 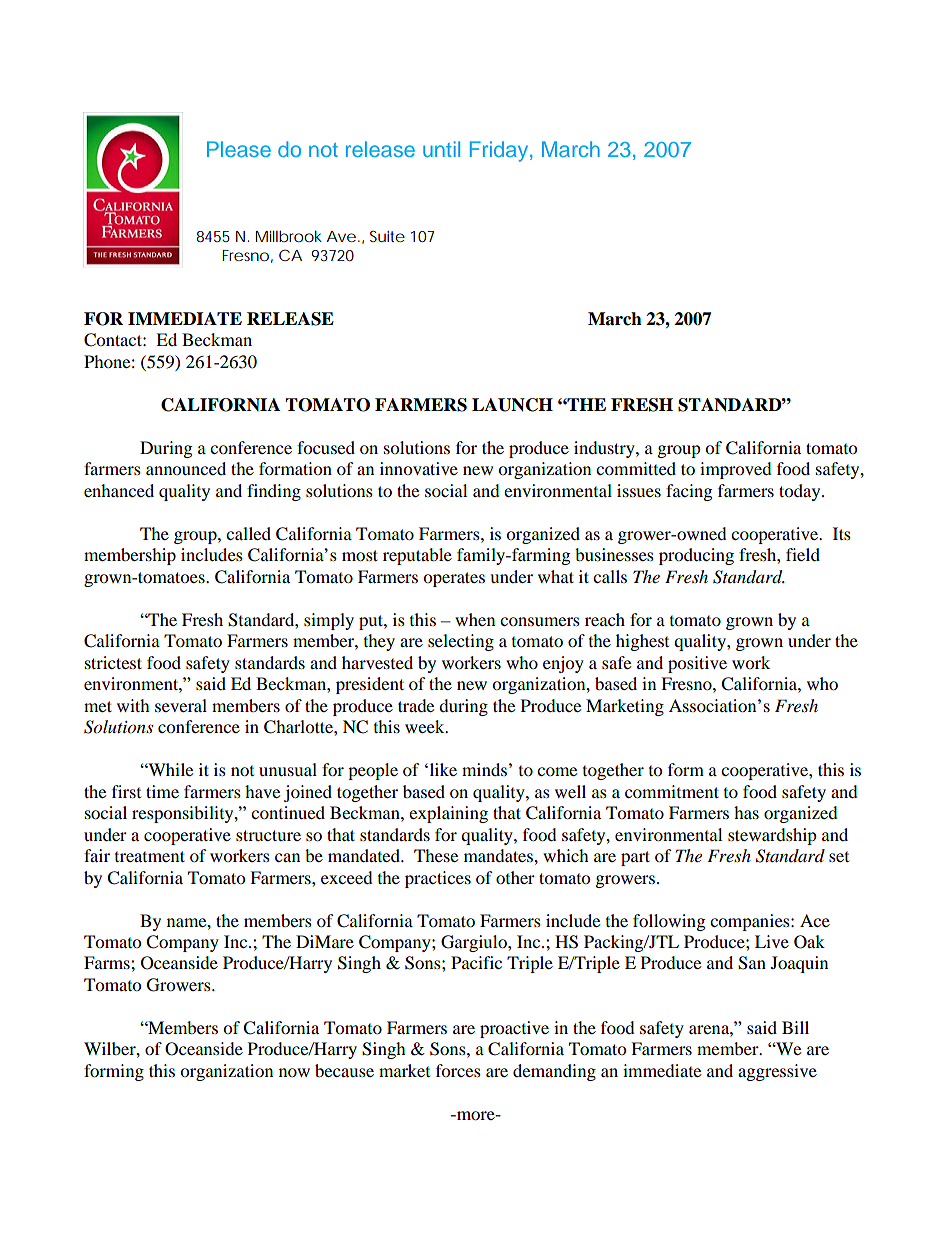 I want to click on Please, so click(x=239, y=149).
